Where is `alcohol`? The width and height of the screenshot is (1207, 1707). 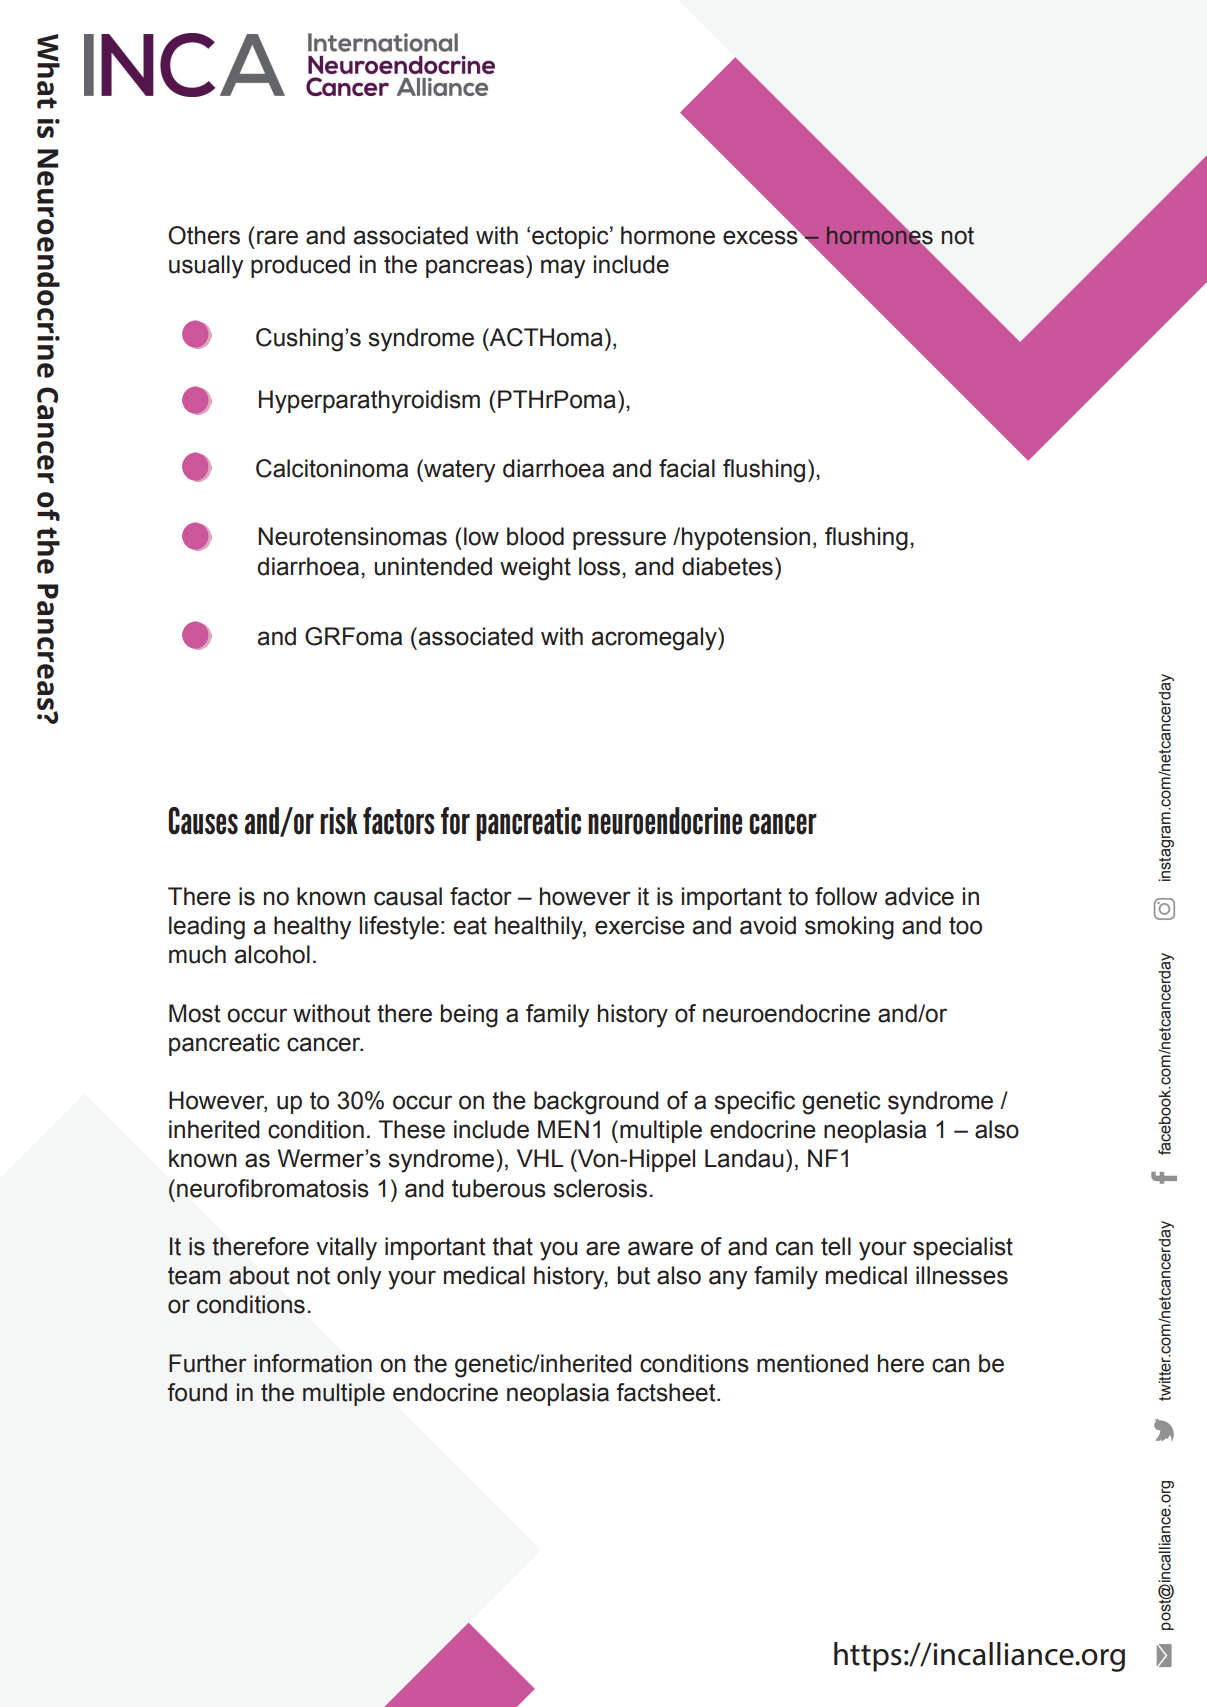
alcohol is located at coordinates (272, 954).
